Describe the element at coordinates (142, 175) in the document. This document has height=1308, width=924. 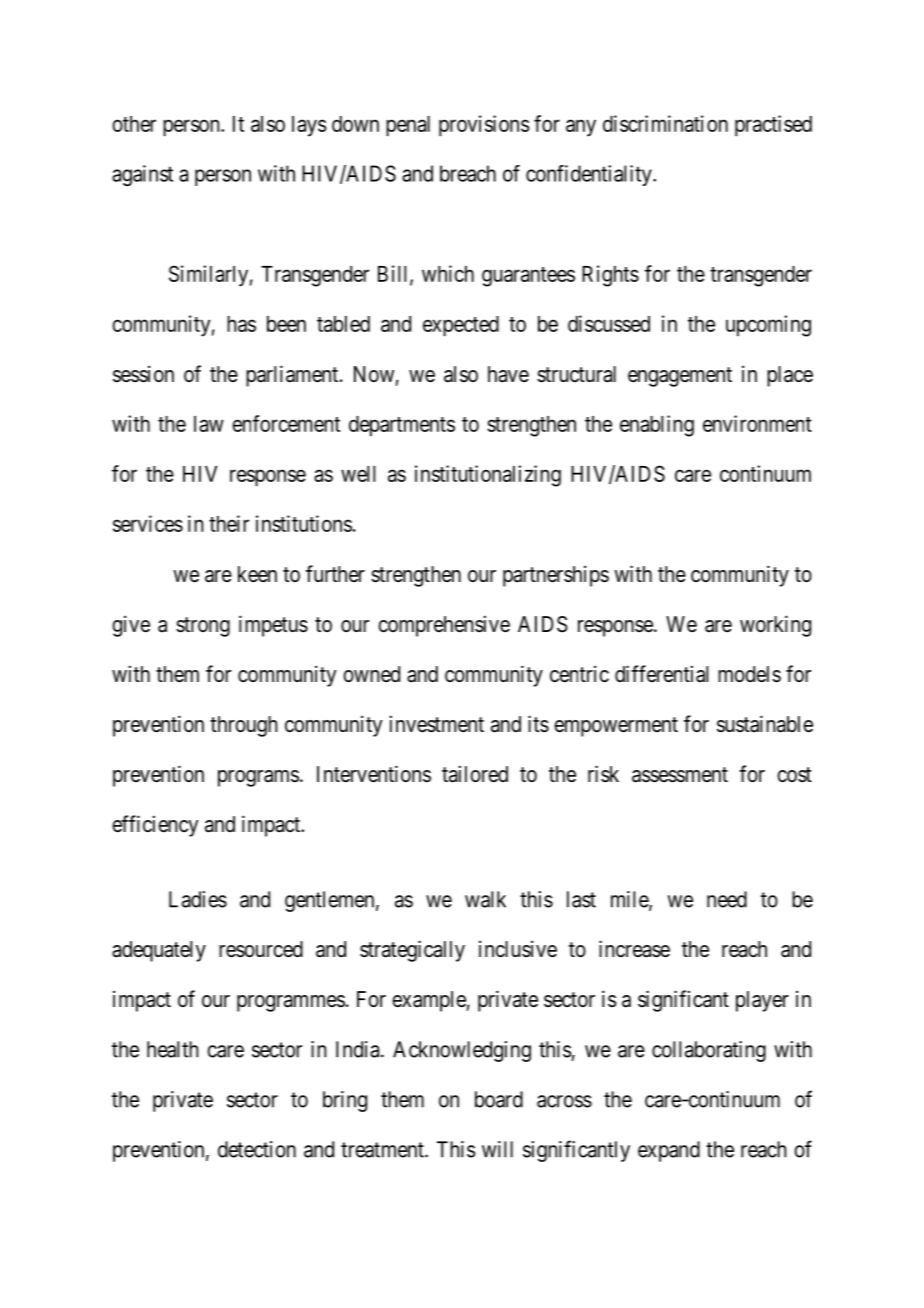
I see `against` at that location.
